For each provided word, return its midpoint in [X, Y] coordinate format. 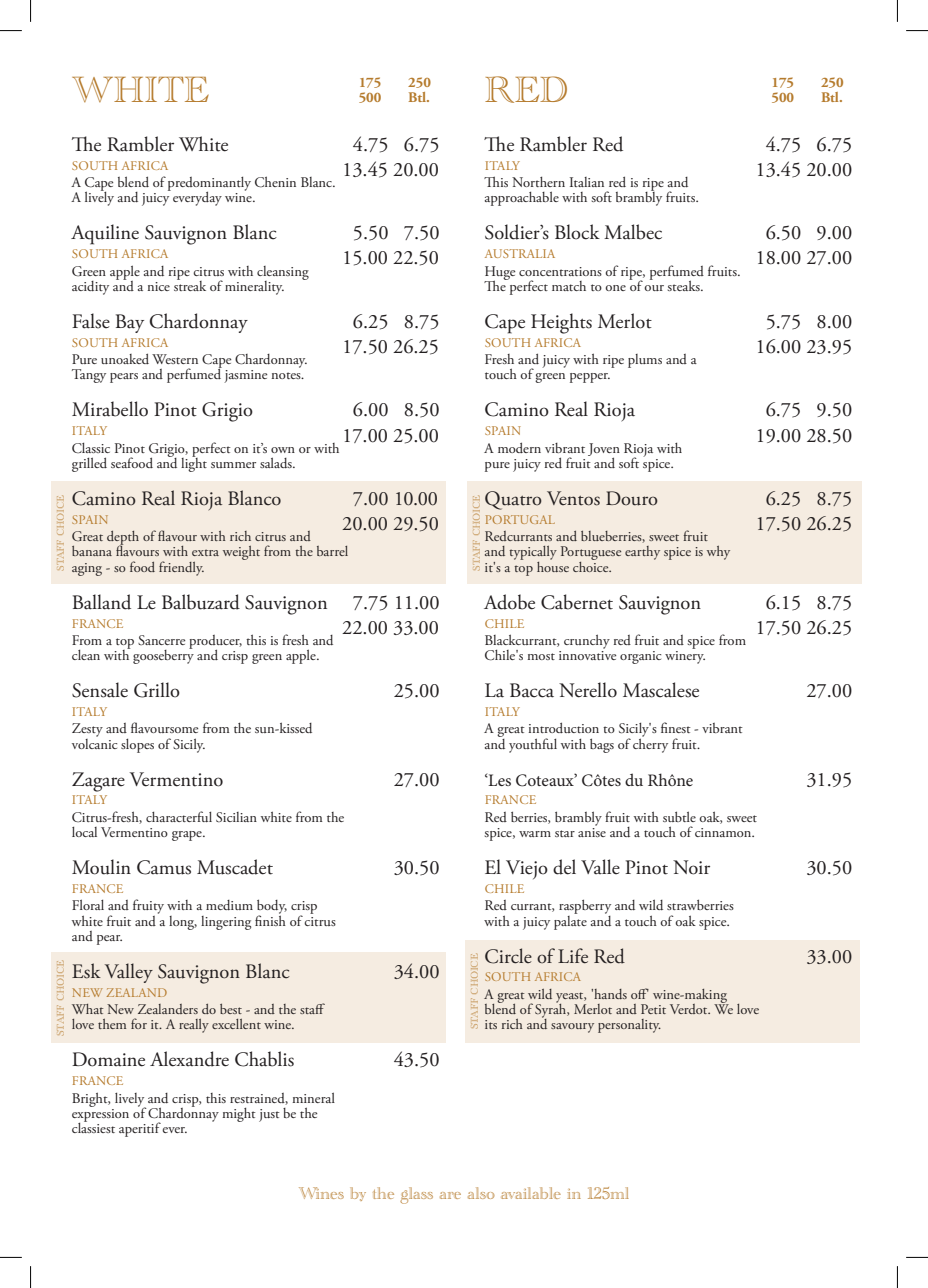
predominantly [209, 185]
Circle [508, 956]
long [183, 923]
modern [519, 447]
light [194, 463]
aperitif [140, 1129]
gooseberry [163, 655]
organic [640, 657]
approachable [522, 198]
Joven [604, 450]
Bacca [532, 690]
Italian [587, 182]
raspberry [585, 908]
